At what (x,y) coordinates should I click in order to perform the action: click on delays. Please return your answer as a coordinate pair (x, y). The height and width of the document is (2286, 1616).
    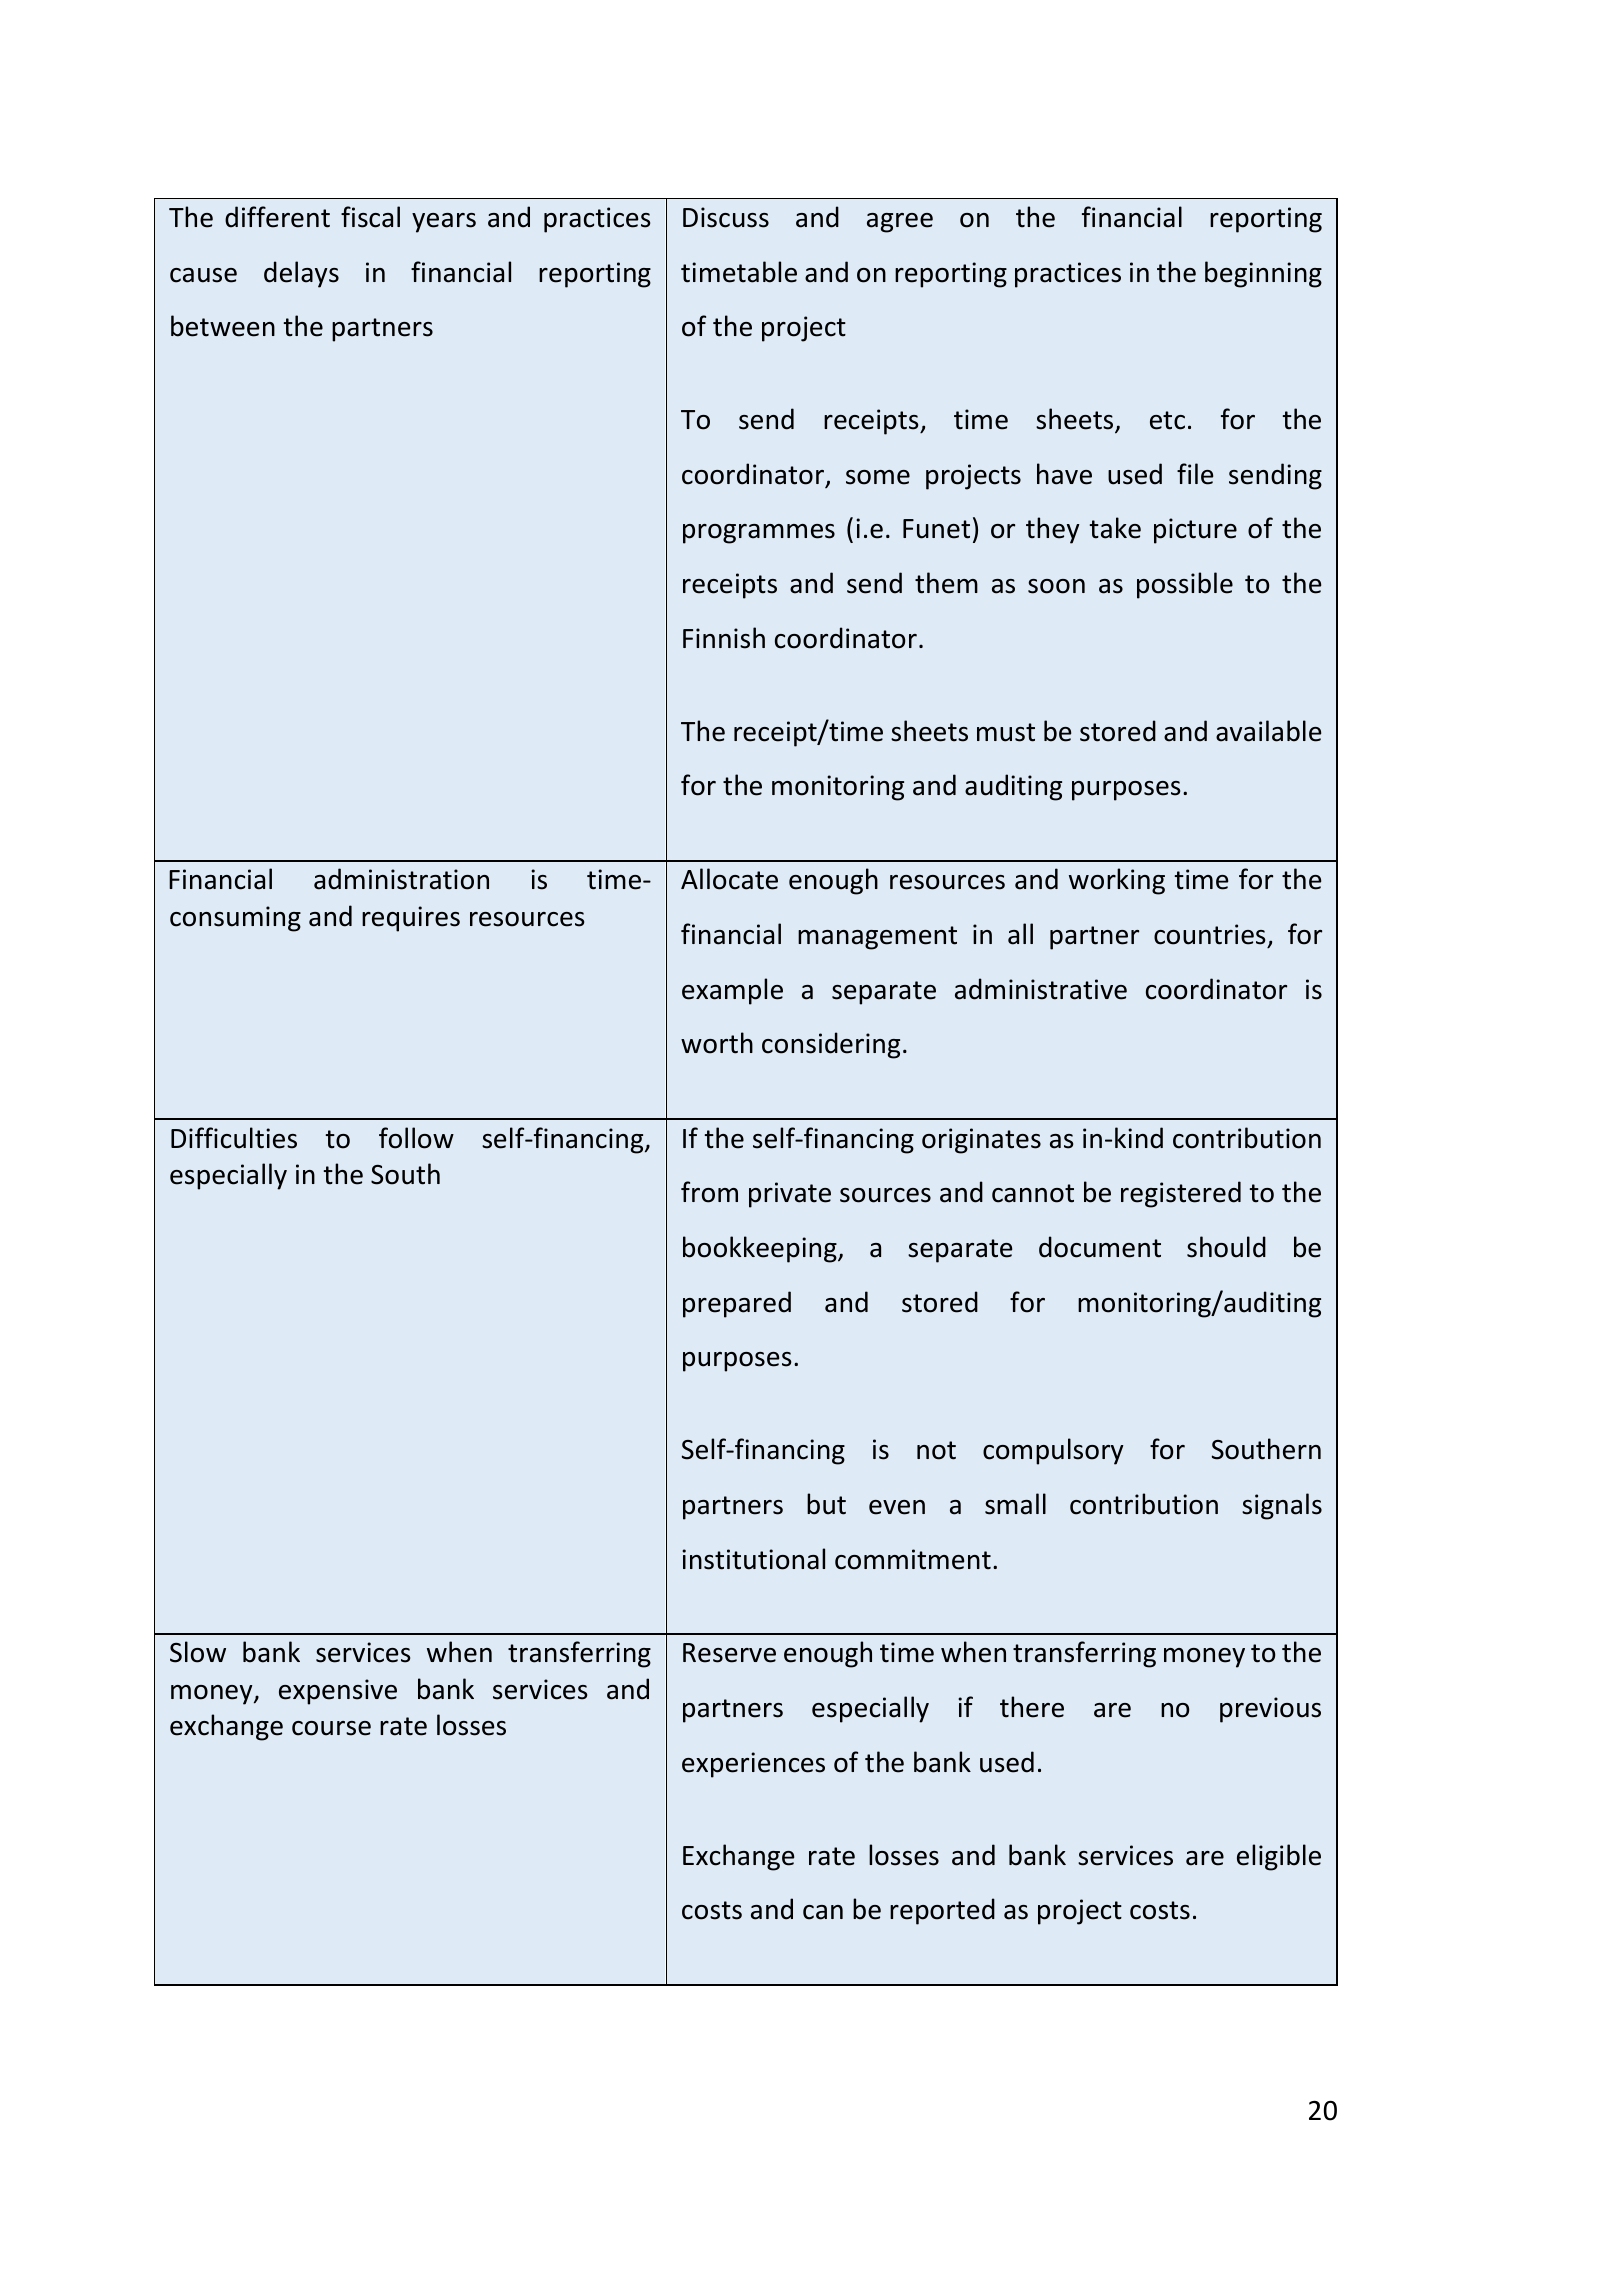
    Looking at the image, I should click on (301, 274).
